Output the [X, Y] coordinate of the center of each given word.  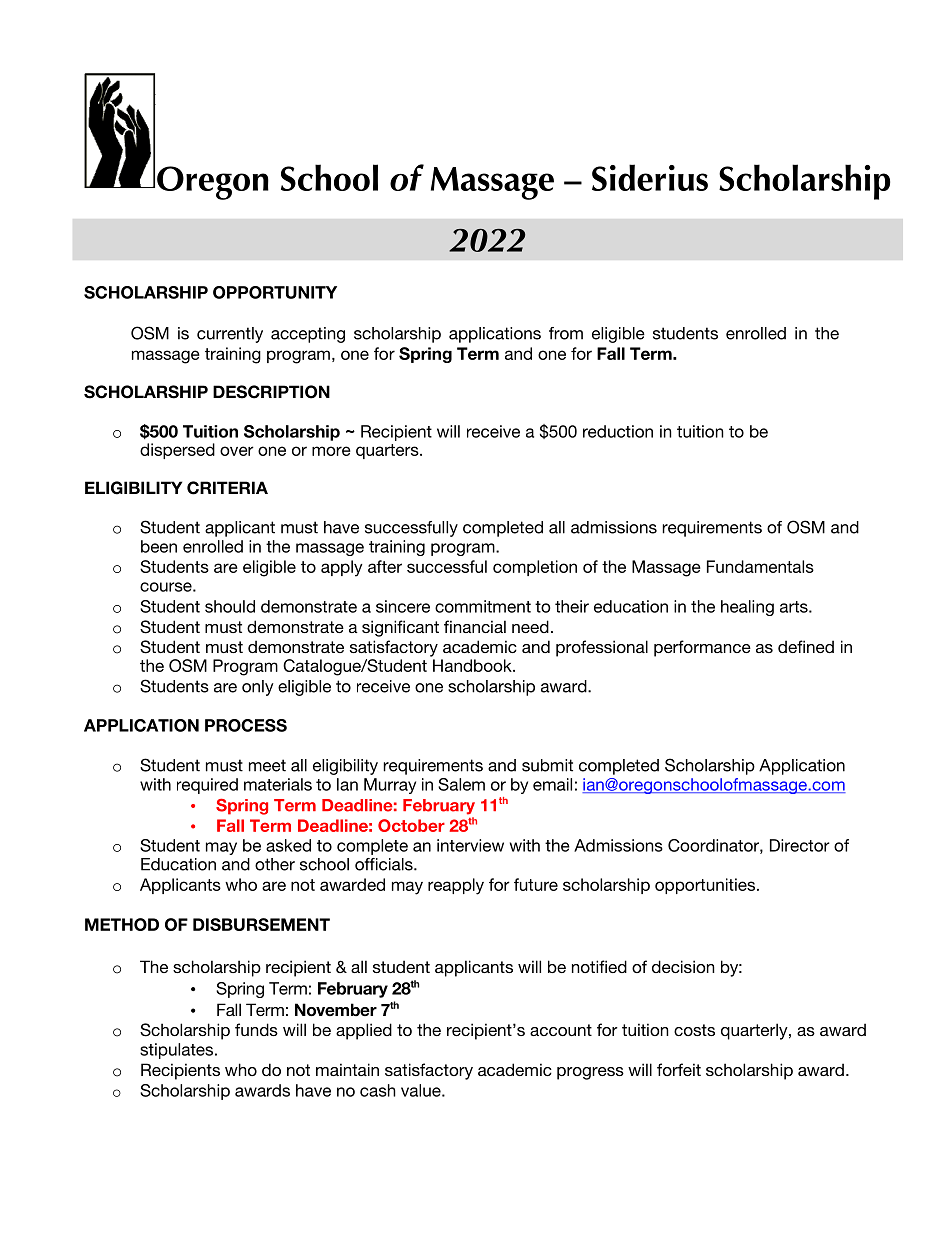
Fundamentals [760, 566]
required [207, 786]
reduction [618, 431]
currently [230, 335]
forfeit [679, 1069]
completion [535, 568]
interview [470, 845]
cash [378, 1090]
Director [800, 845]
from [566, 333]
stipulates [178, 1051]
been [159, 546]
